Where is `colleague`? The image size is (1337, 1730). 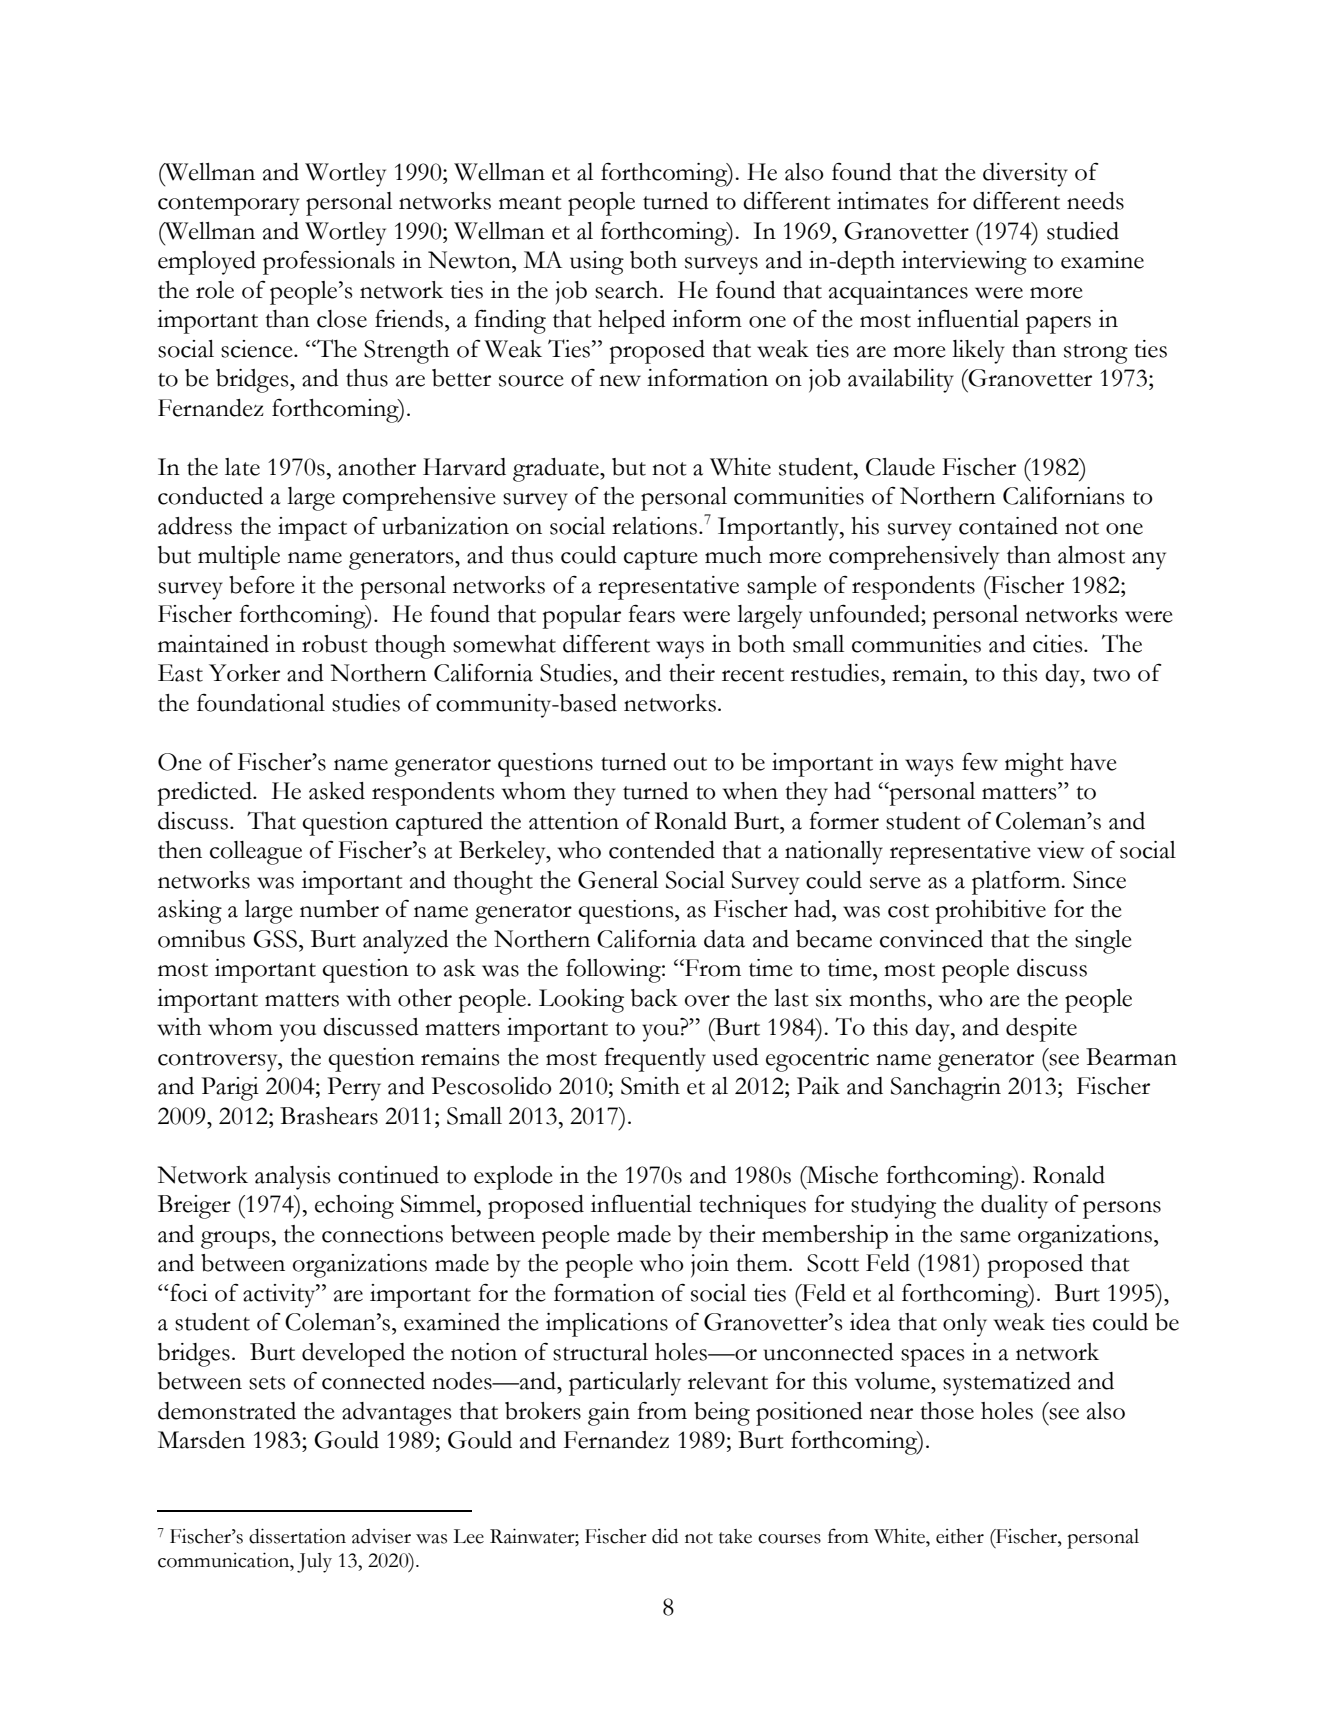 colleague is located at coordinates (256, 853).
